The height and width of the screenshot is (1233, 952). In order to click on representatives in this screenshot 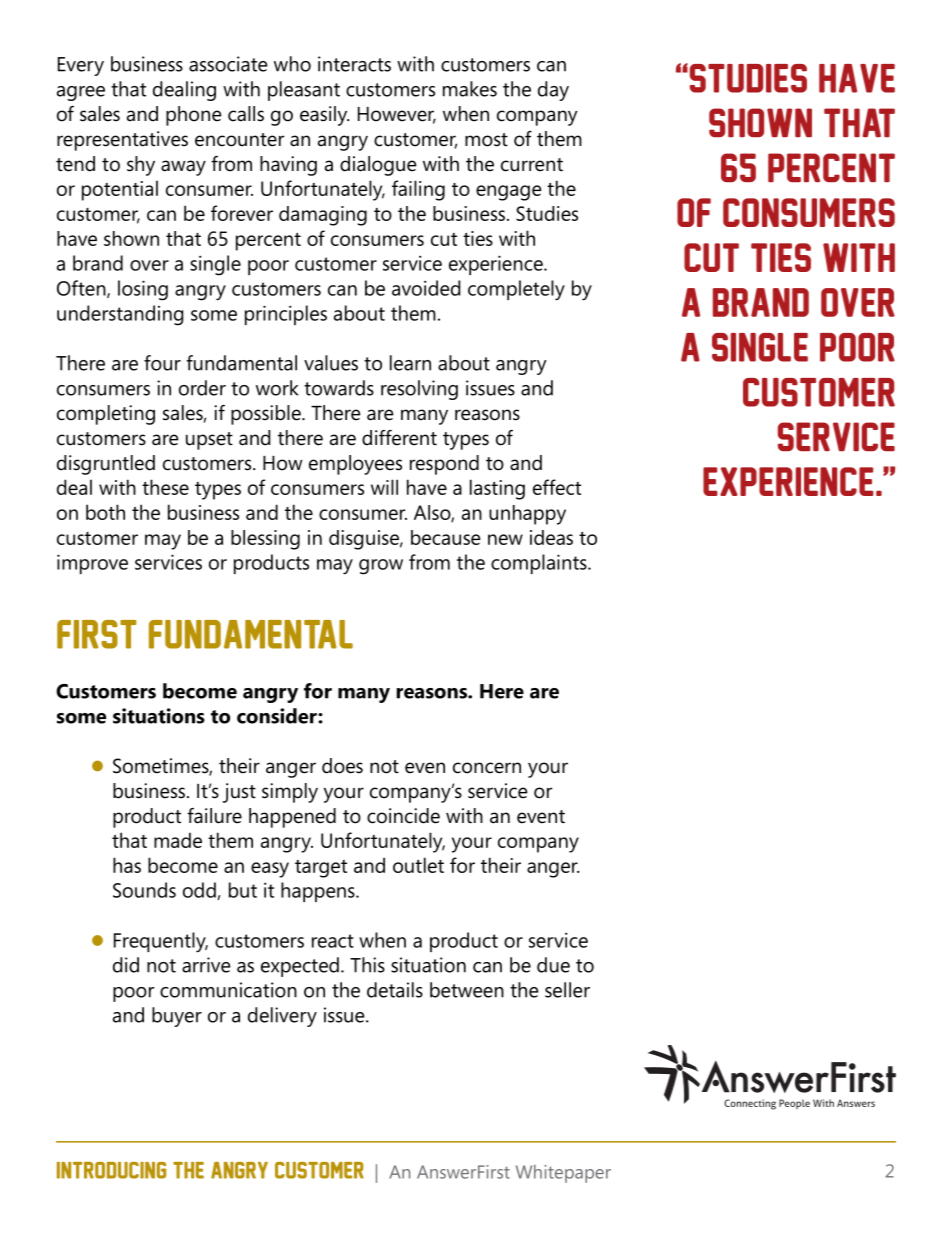, I will do `click(122, 141)`.
